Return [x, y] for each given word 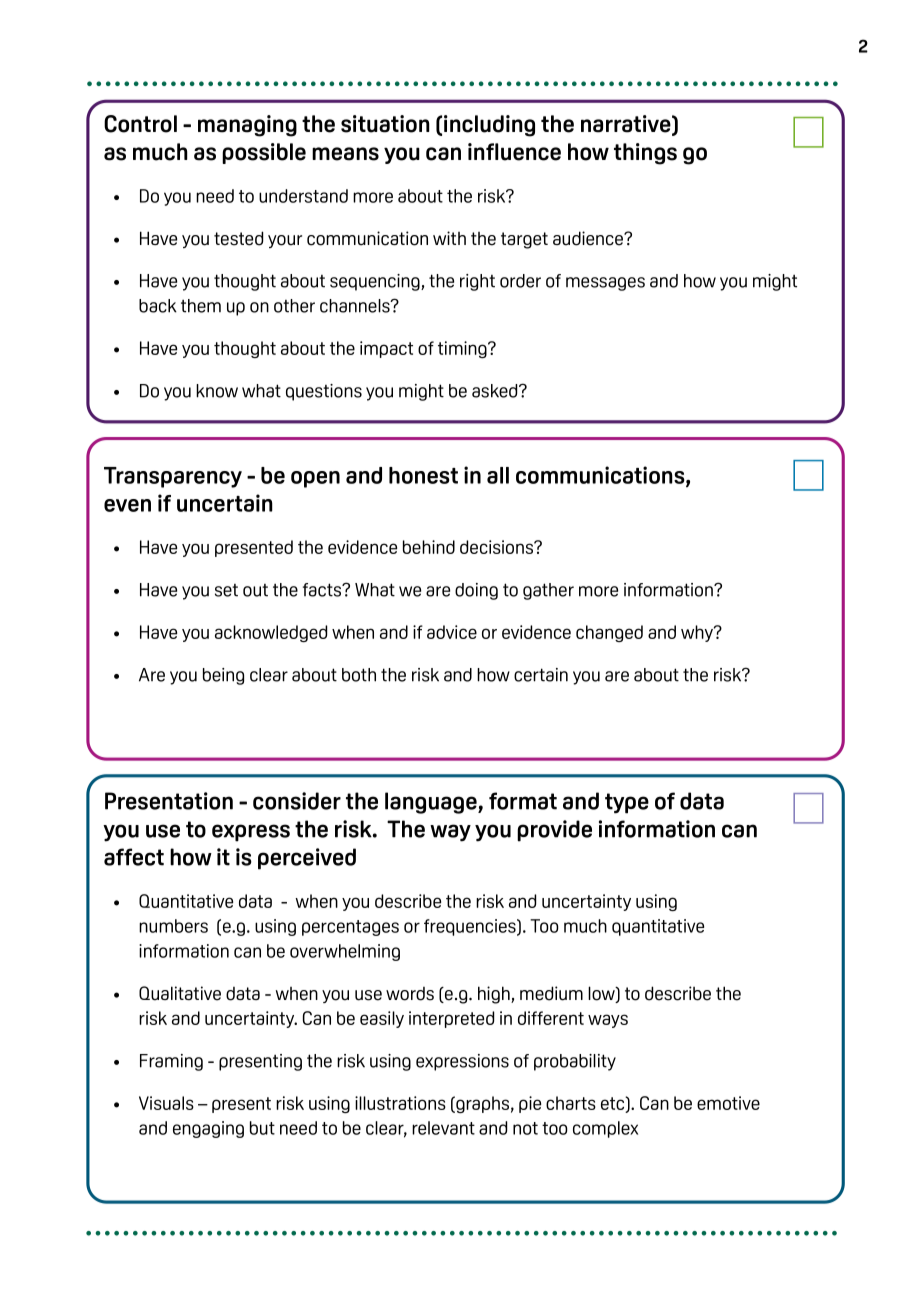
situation [385, 124]
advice [452, 632]
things [645, 154]
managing [247, 126]
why [698, 633]
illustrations [400, 1103]
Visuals [166, 1103]
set [226, 590]
